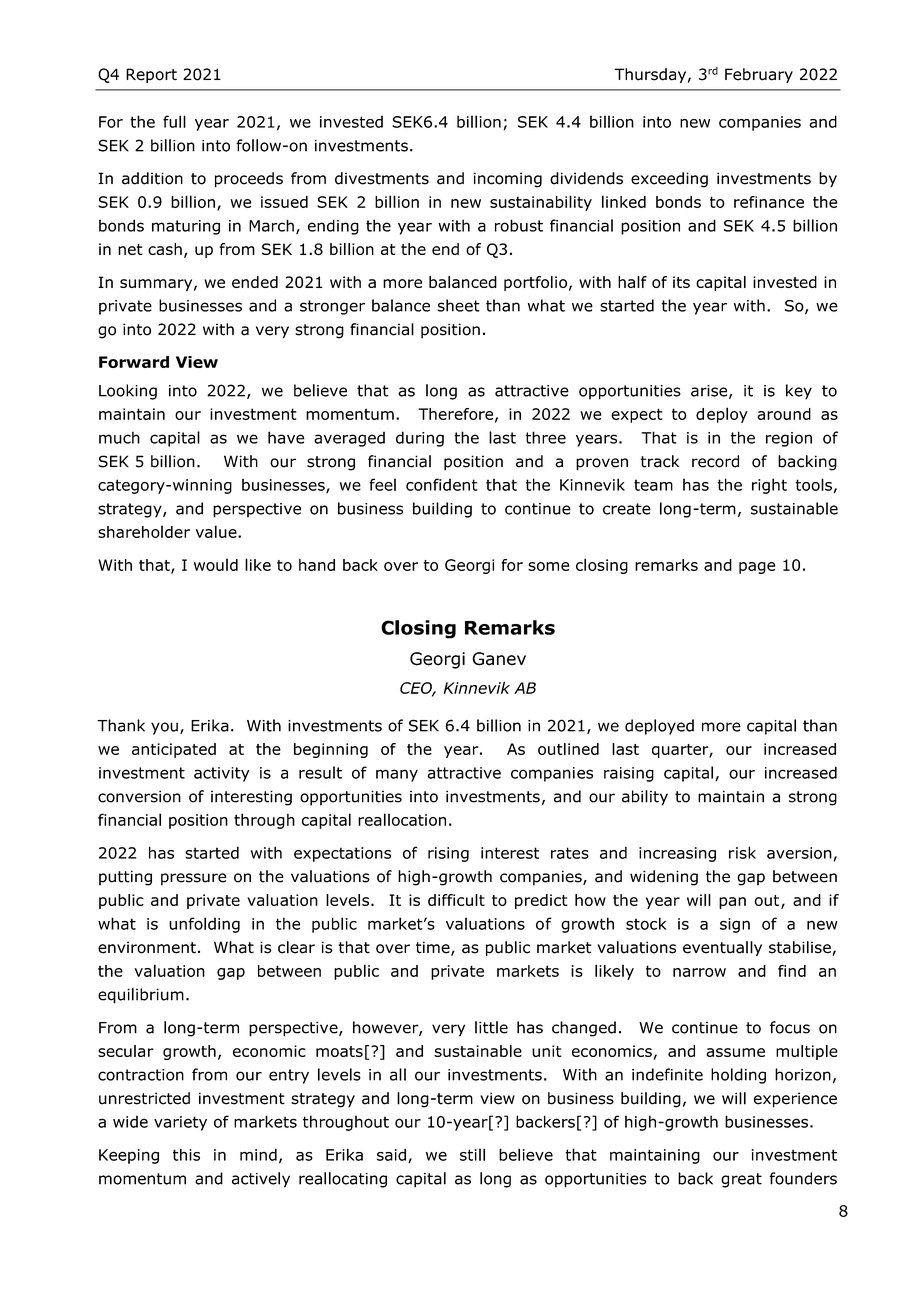 The height and width of the screenshot is (1308, 924). I want to click on many, so click(397, 775).
